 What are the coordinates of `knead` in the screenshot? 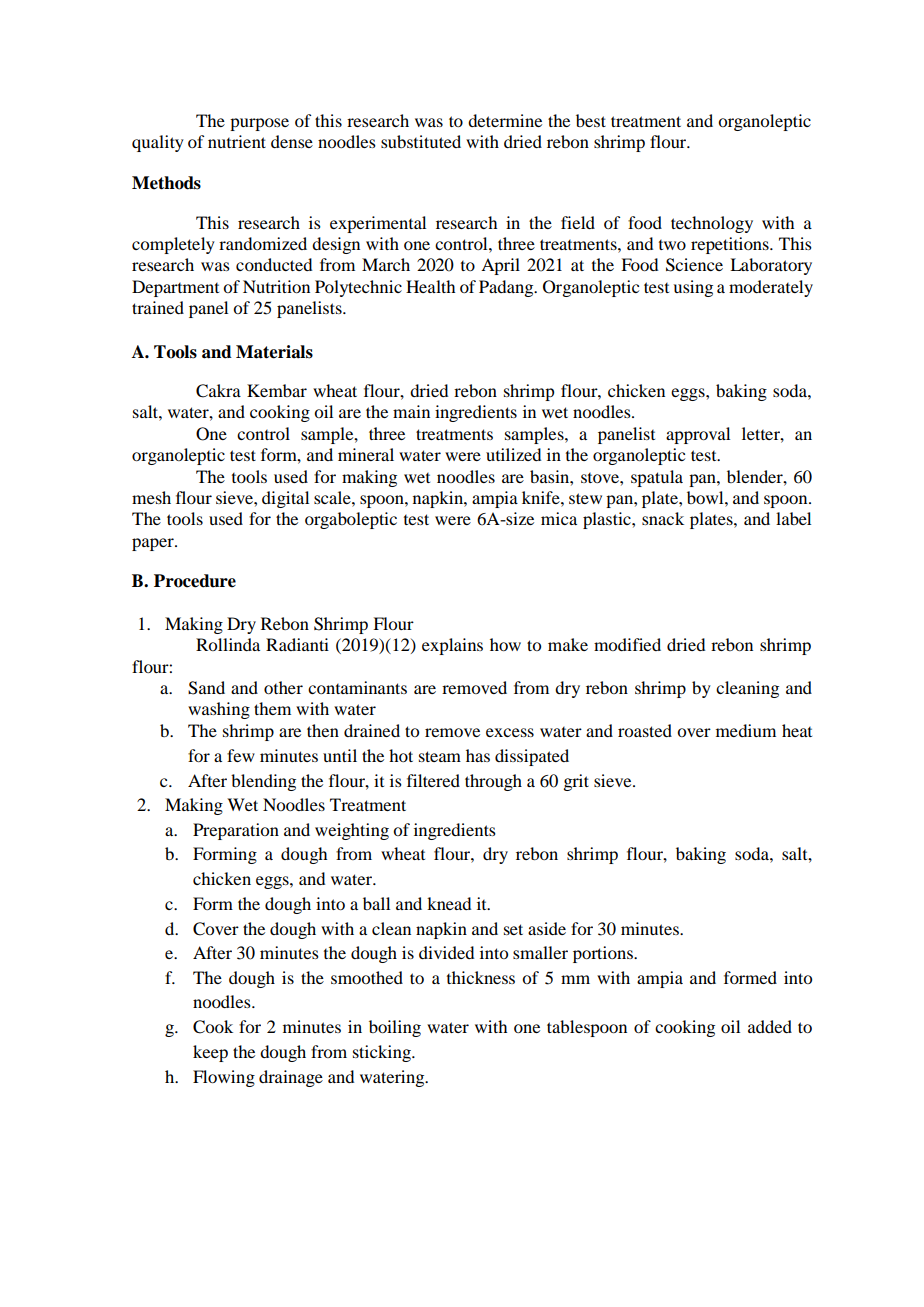 It's located at (449, 903).
